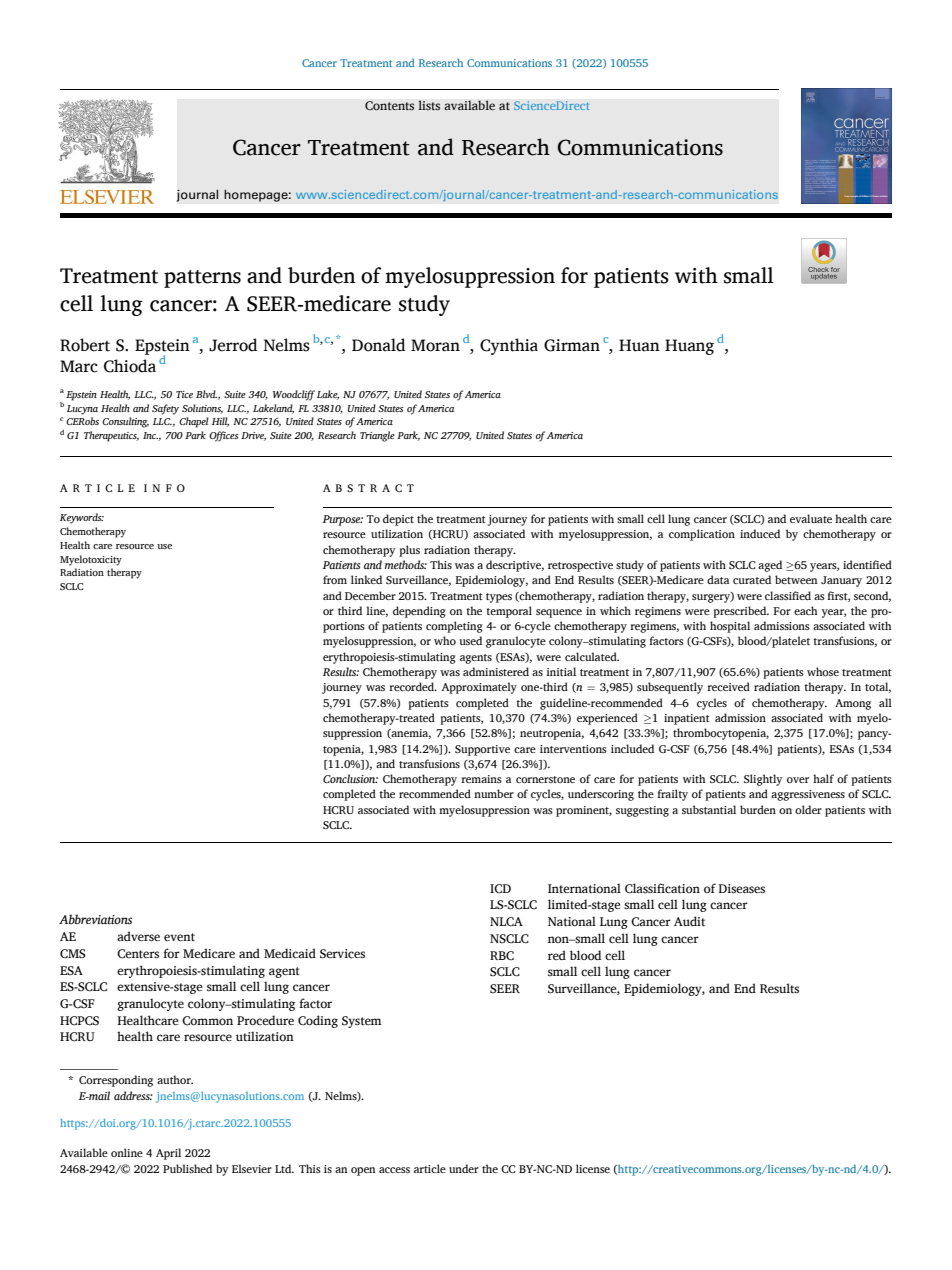  Describe the element at coordinates (335, 579) in the document. I see `from` at that location.
